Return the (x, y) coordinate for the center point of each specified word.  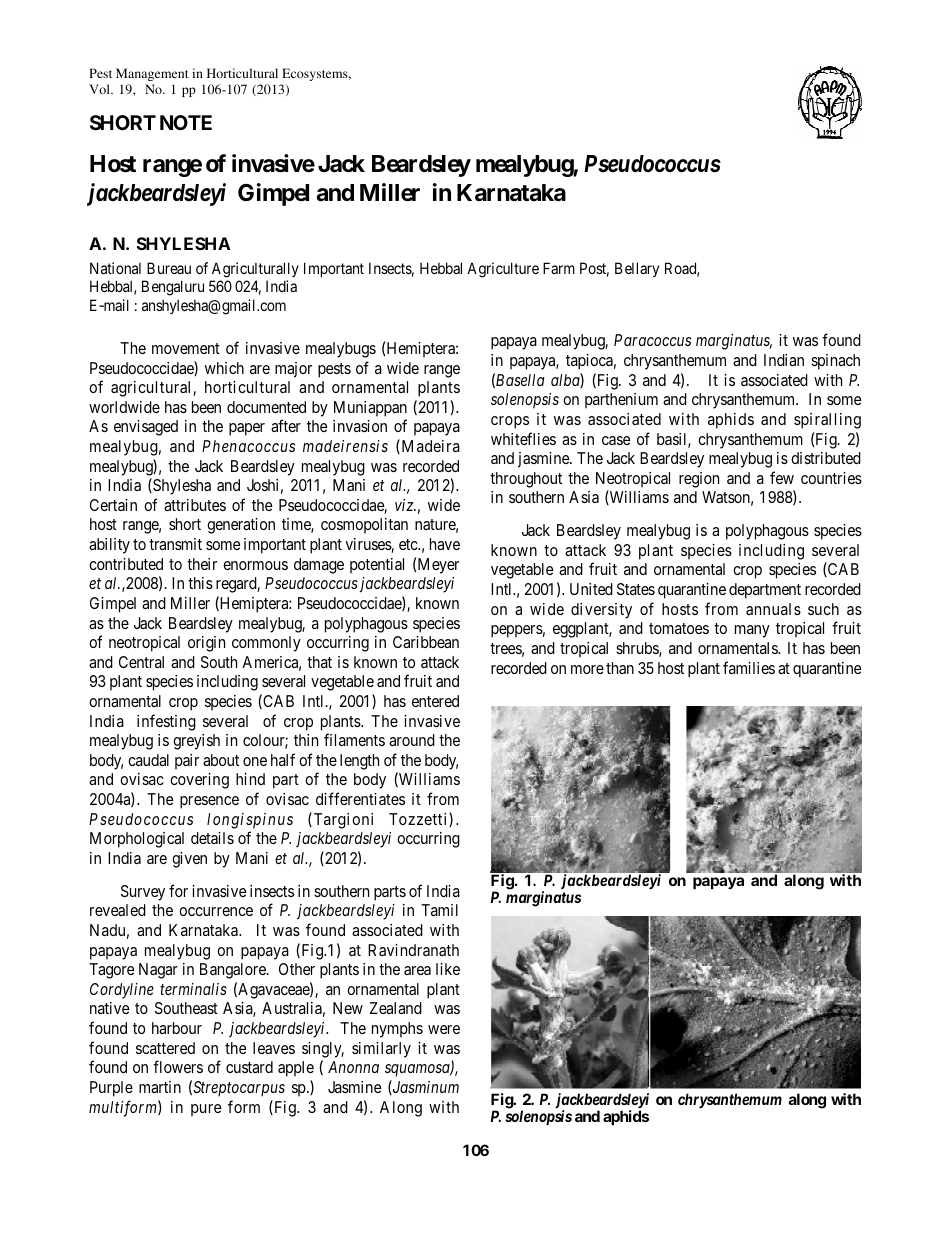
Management (152, 74)
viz (405, 505)
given (189, 860)
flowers (178, 1066)
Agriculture (503, 270)
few (782, 477)
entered (435, 701)
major (293, 370)
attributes (195, 505)
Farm (559, 268)
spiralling (827, 421)
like (448, 969)
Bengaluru (173, 288)
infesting (166, 722)
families (749, 667)
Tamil (439, 910)
